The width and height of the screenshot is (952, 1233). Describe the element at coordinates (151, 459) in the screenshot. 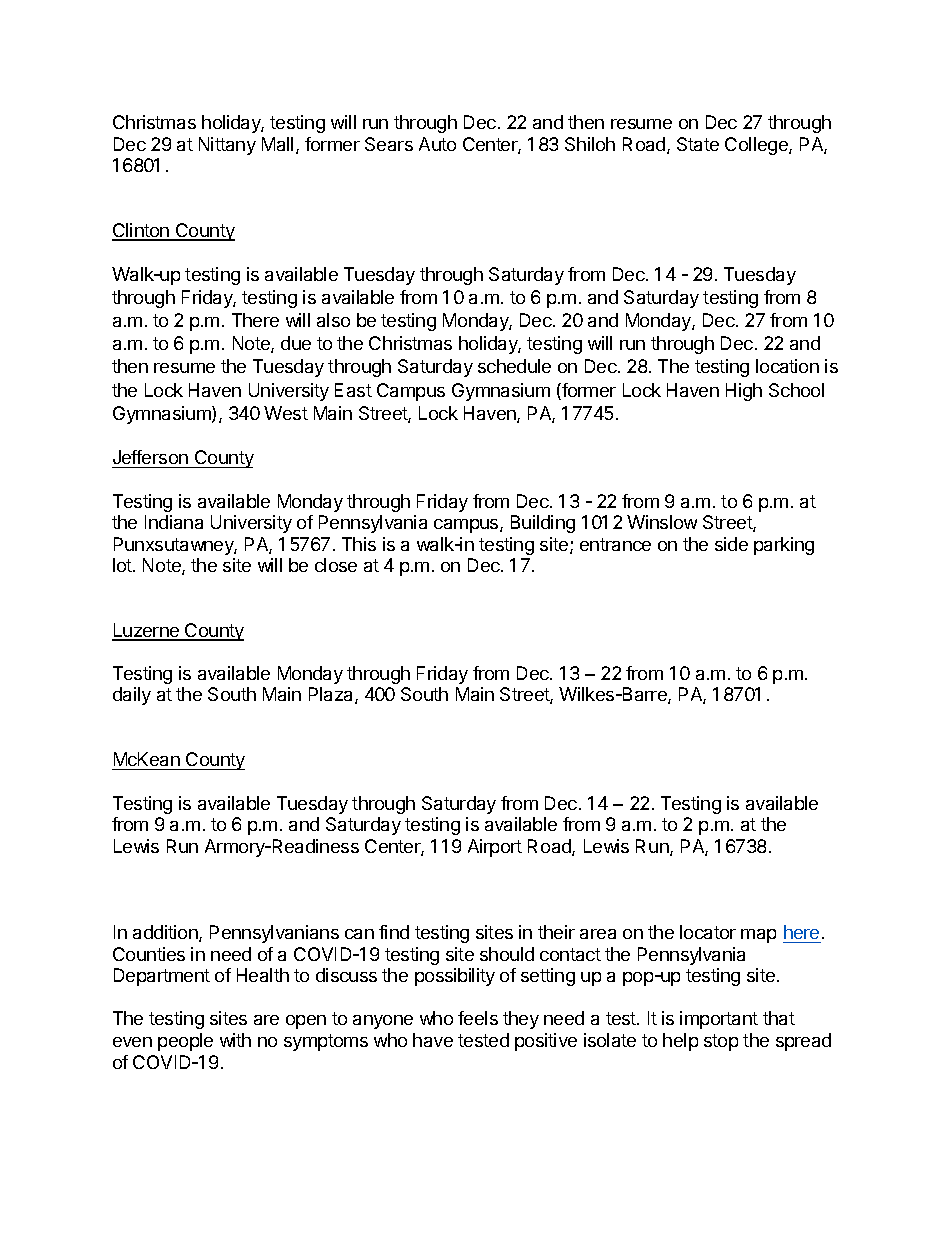

I see `Jefferson` at that location.
